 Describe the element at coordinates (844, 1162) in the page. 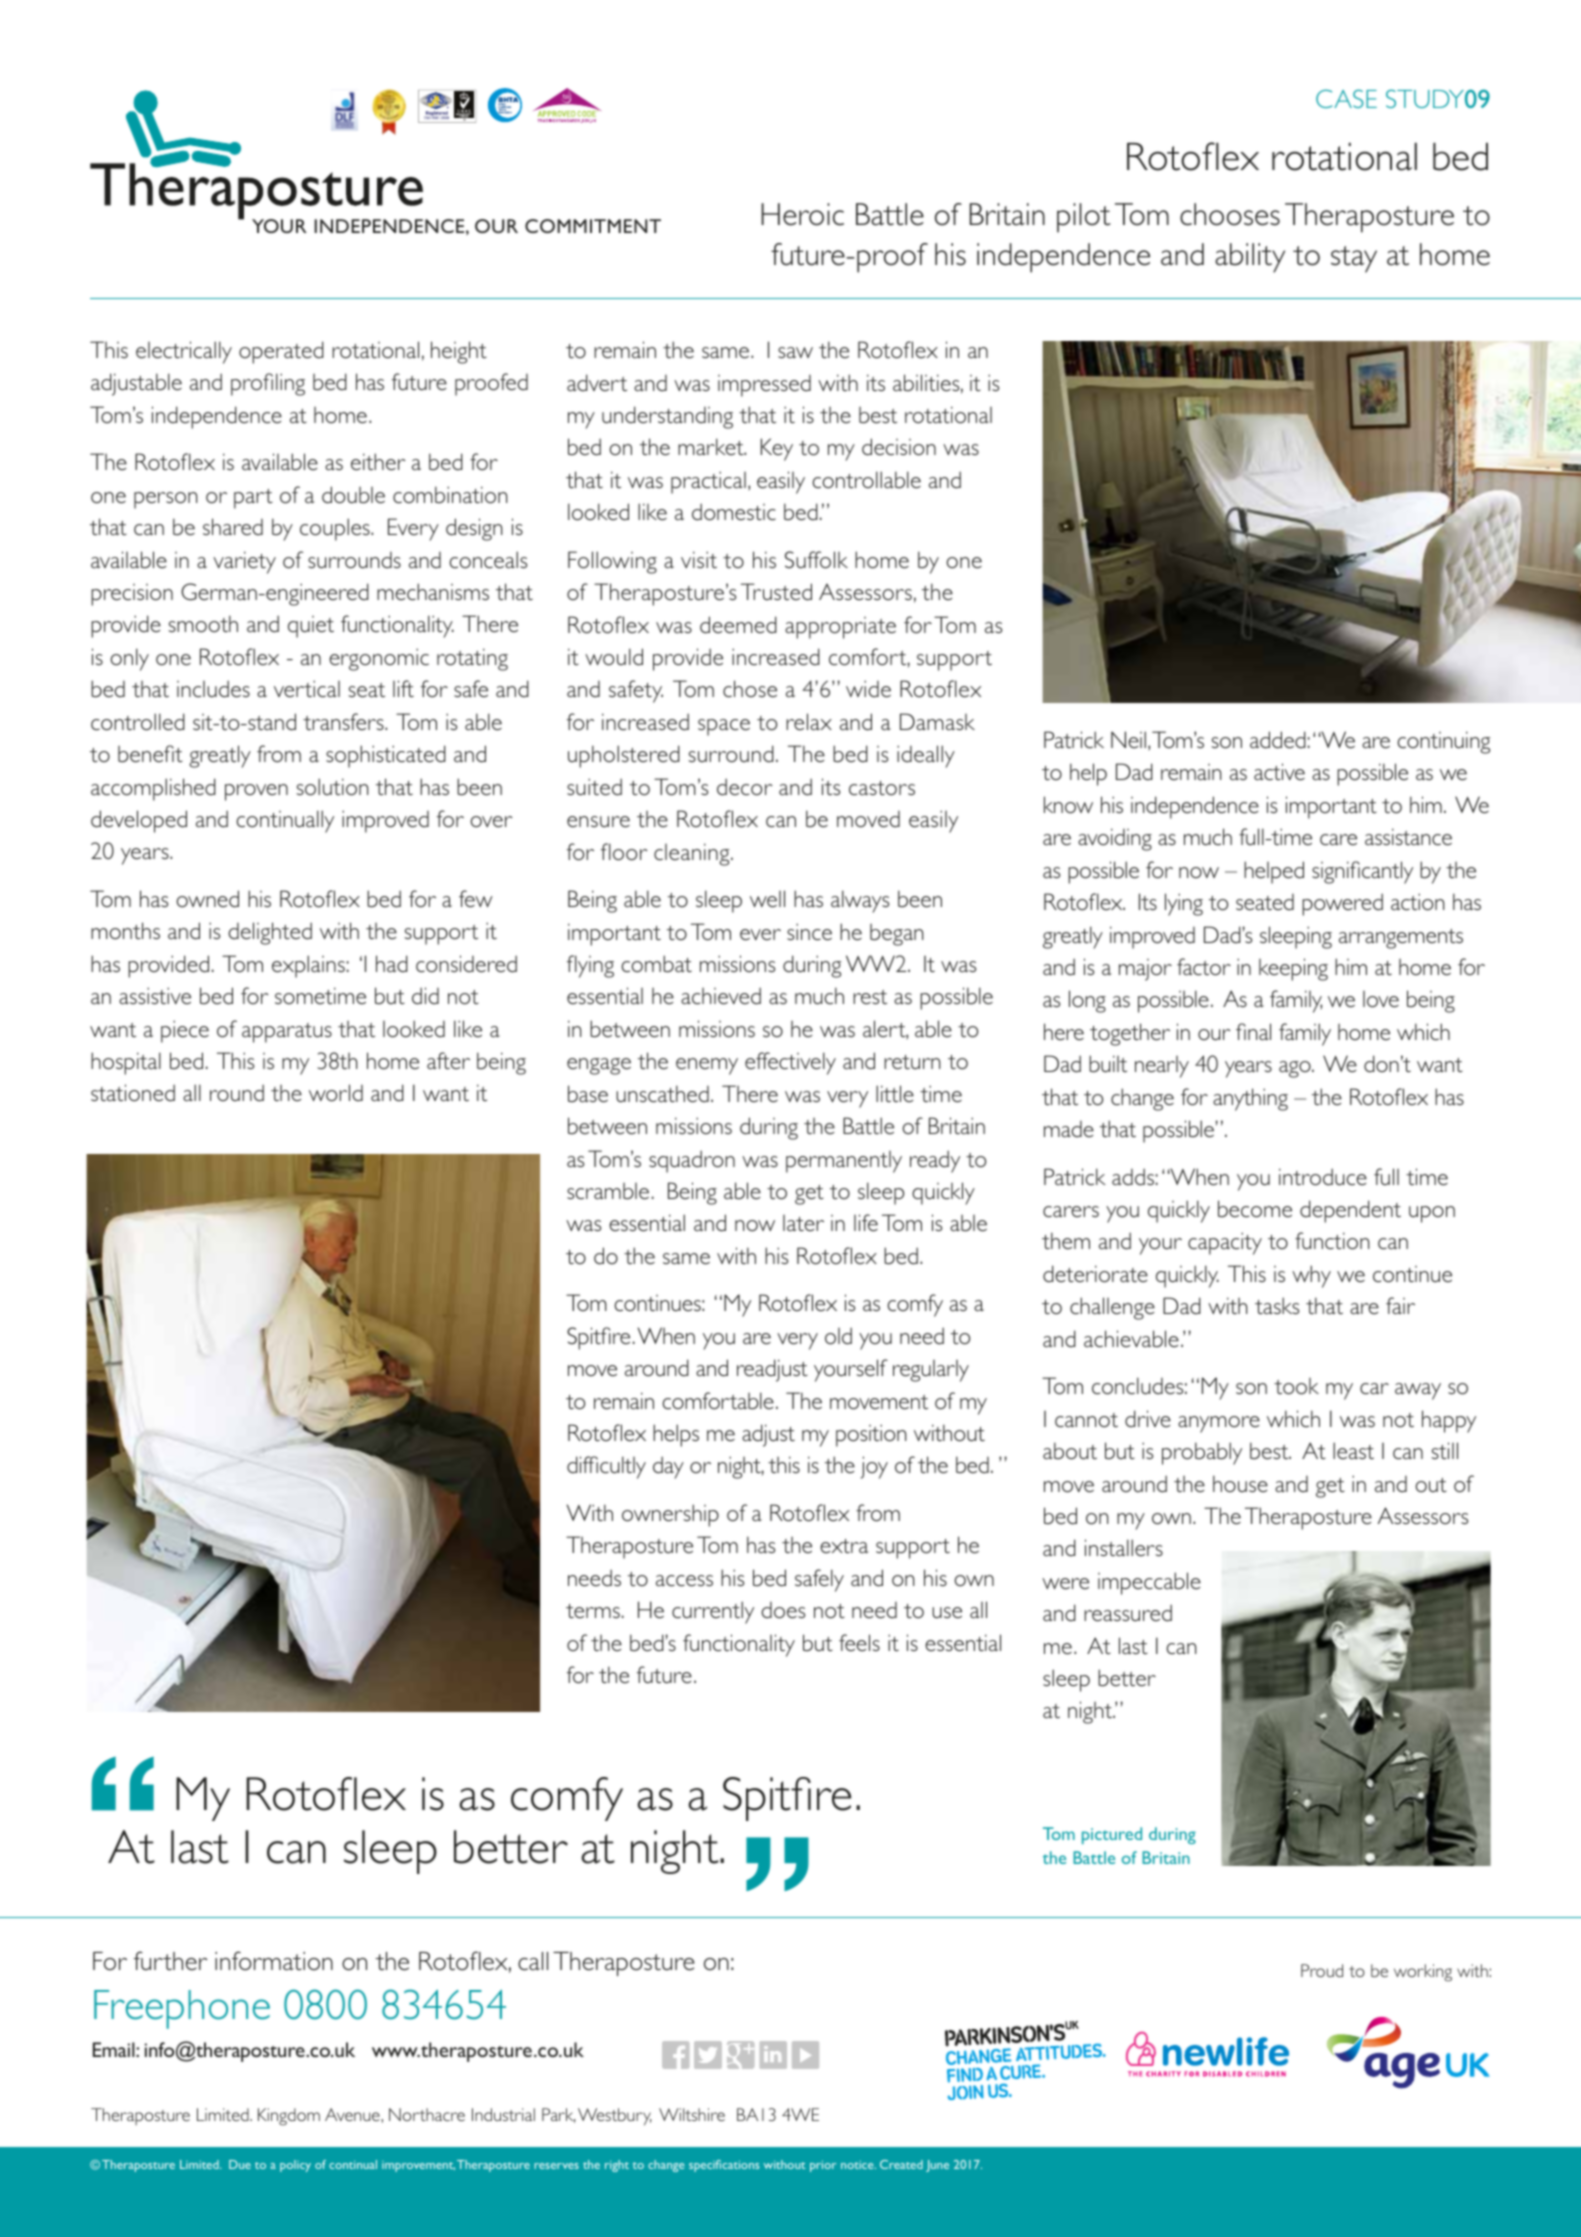

I see `permanently` at that location.
